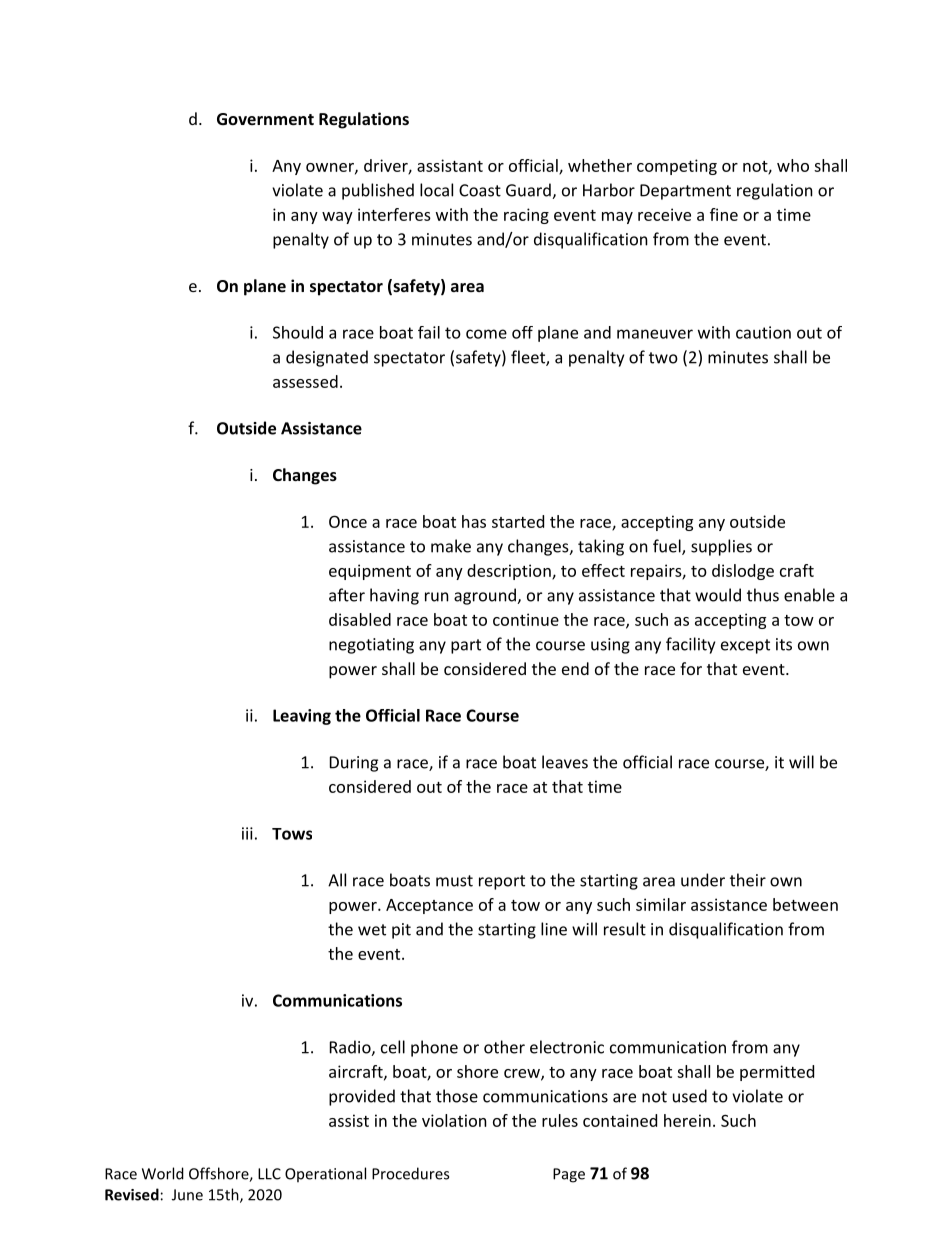  I want to click on Leaving, so click(302, 717).
